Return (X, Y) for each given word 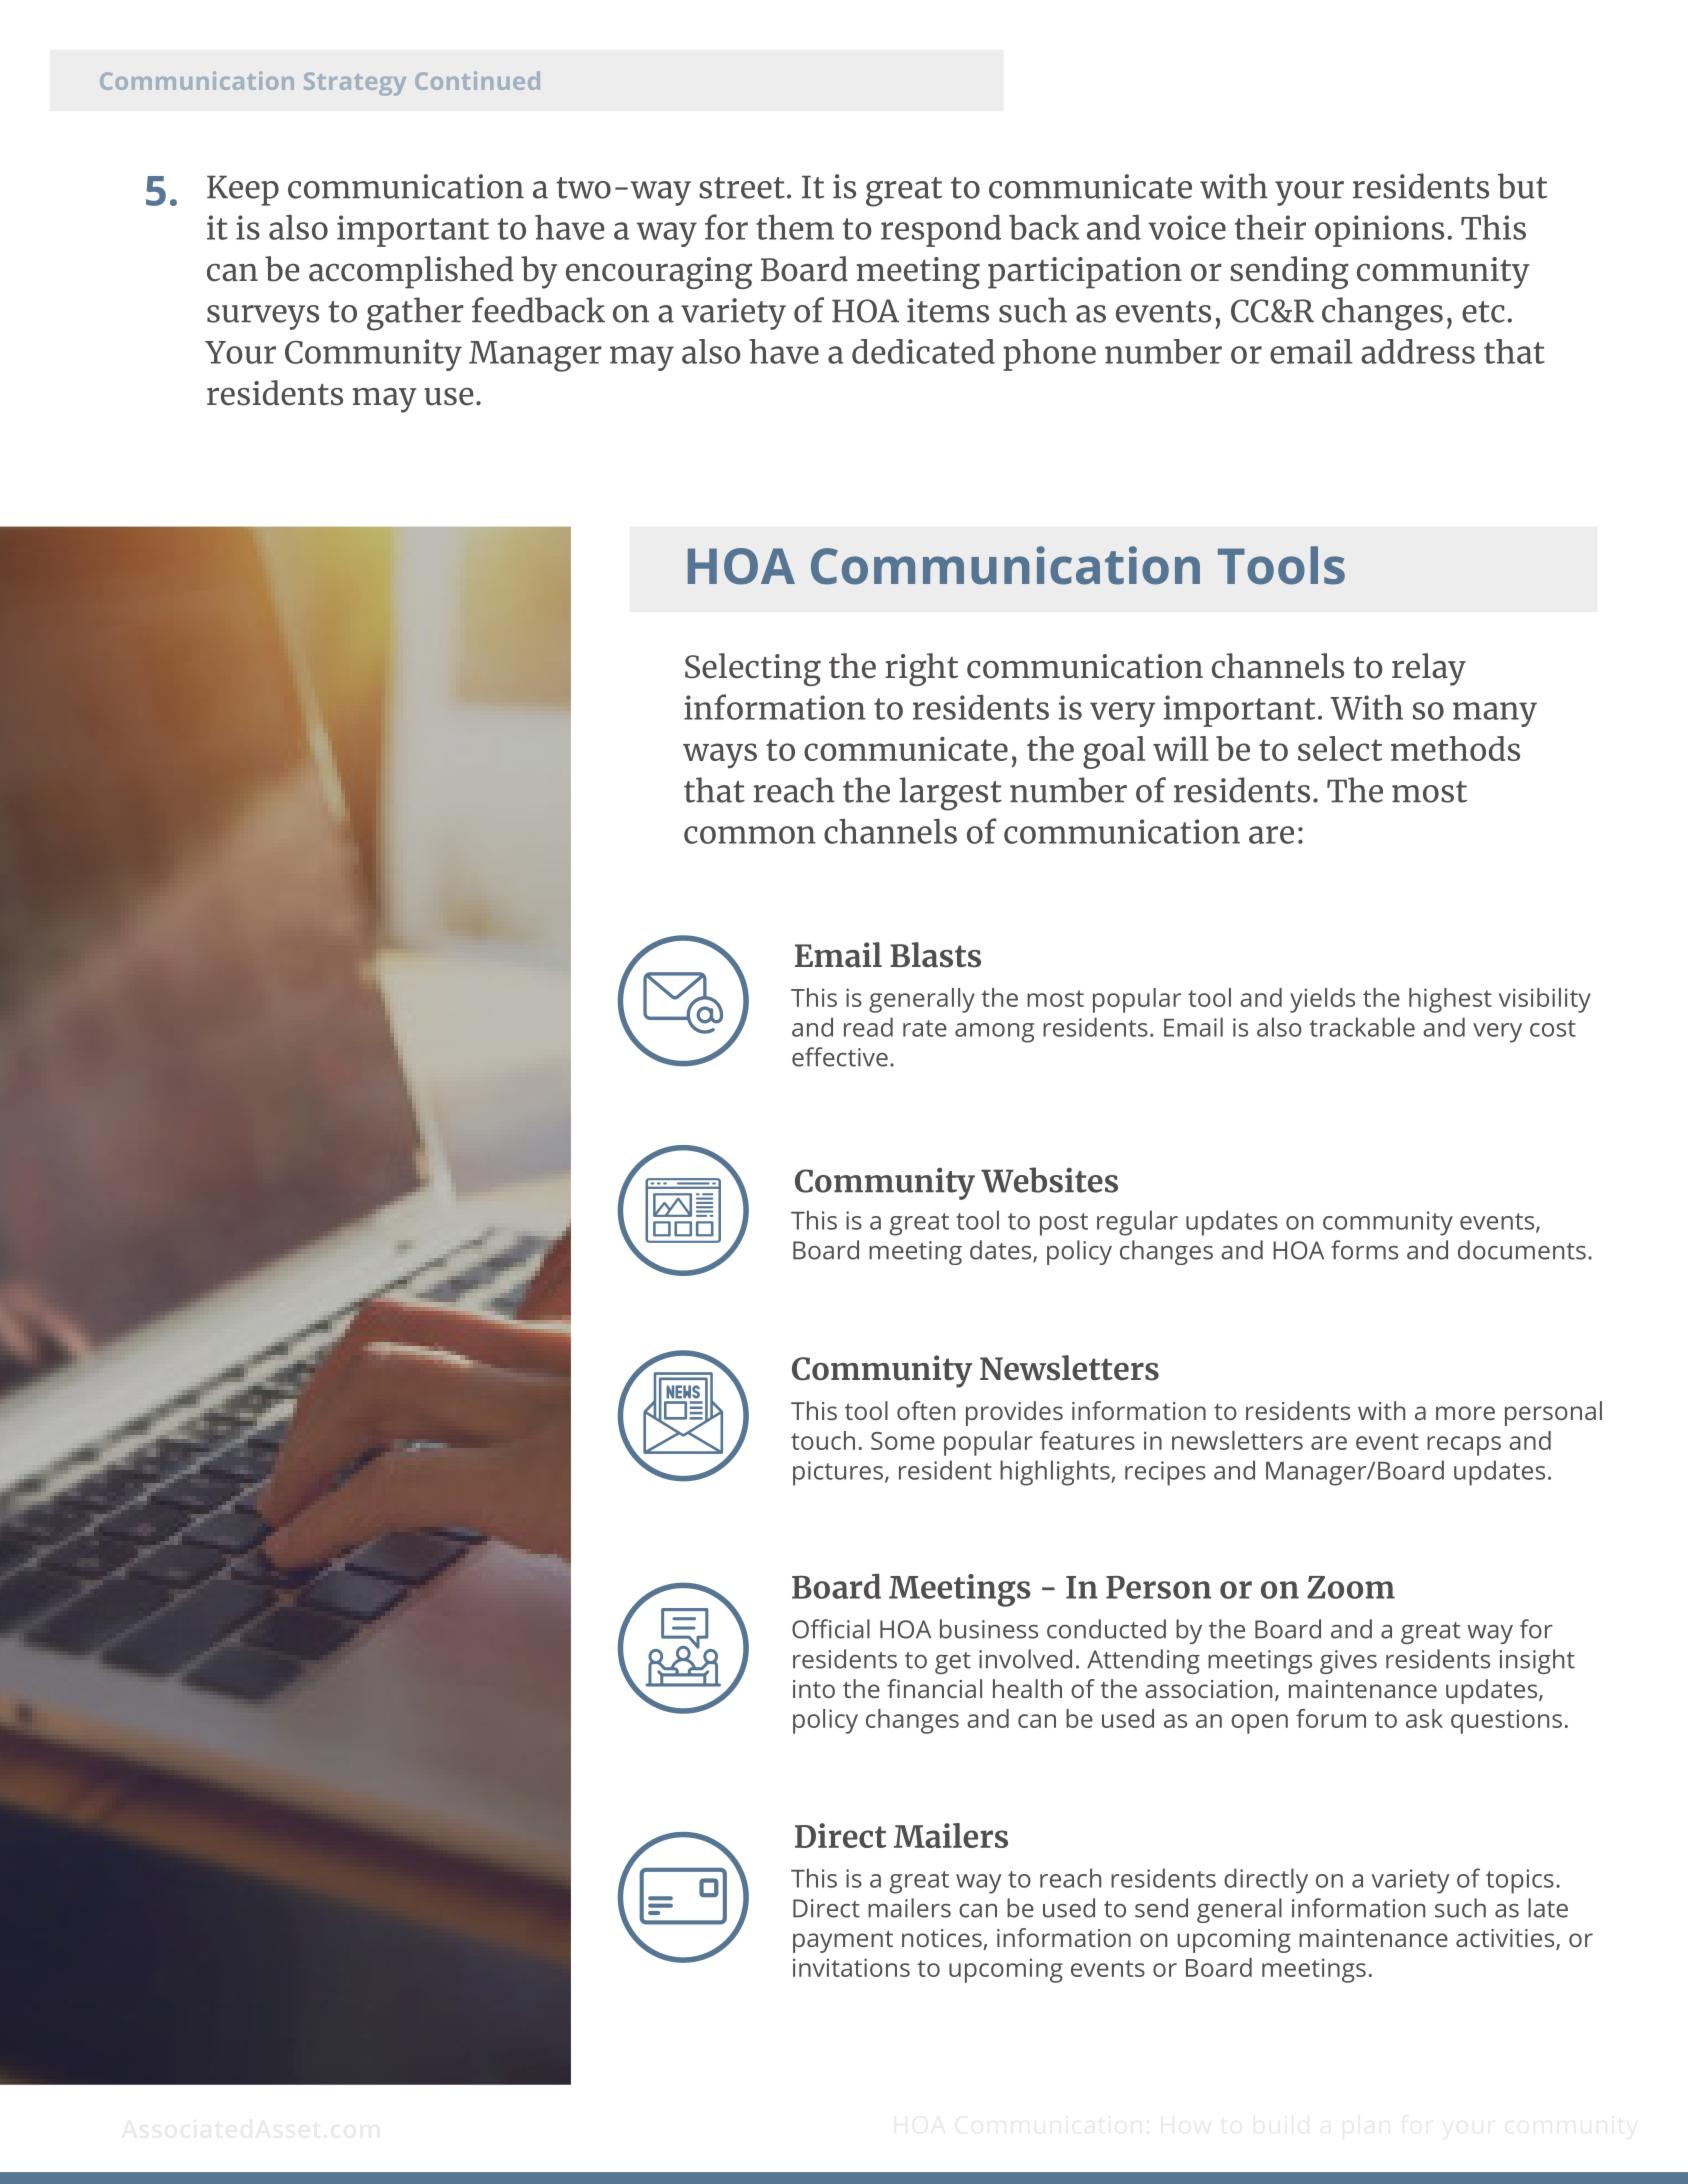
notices (943, 1939)
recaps (1464, 1446)
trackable (1362, 1027)
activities (1506, 1939)
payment (843, 1941)
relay (1429, 669)
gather (415, 314)
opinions (1379, 231)
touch (823, 1440)
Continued (477, 80)
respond (941, 231)
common (750, 835)
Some (903, 1441)
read (868, 1027)
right (921, 669)
